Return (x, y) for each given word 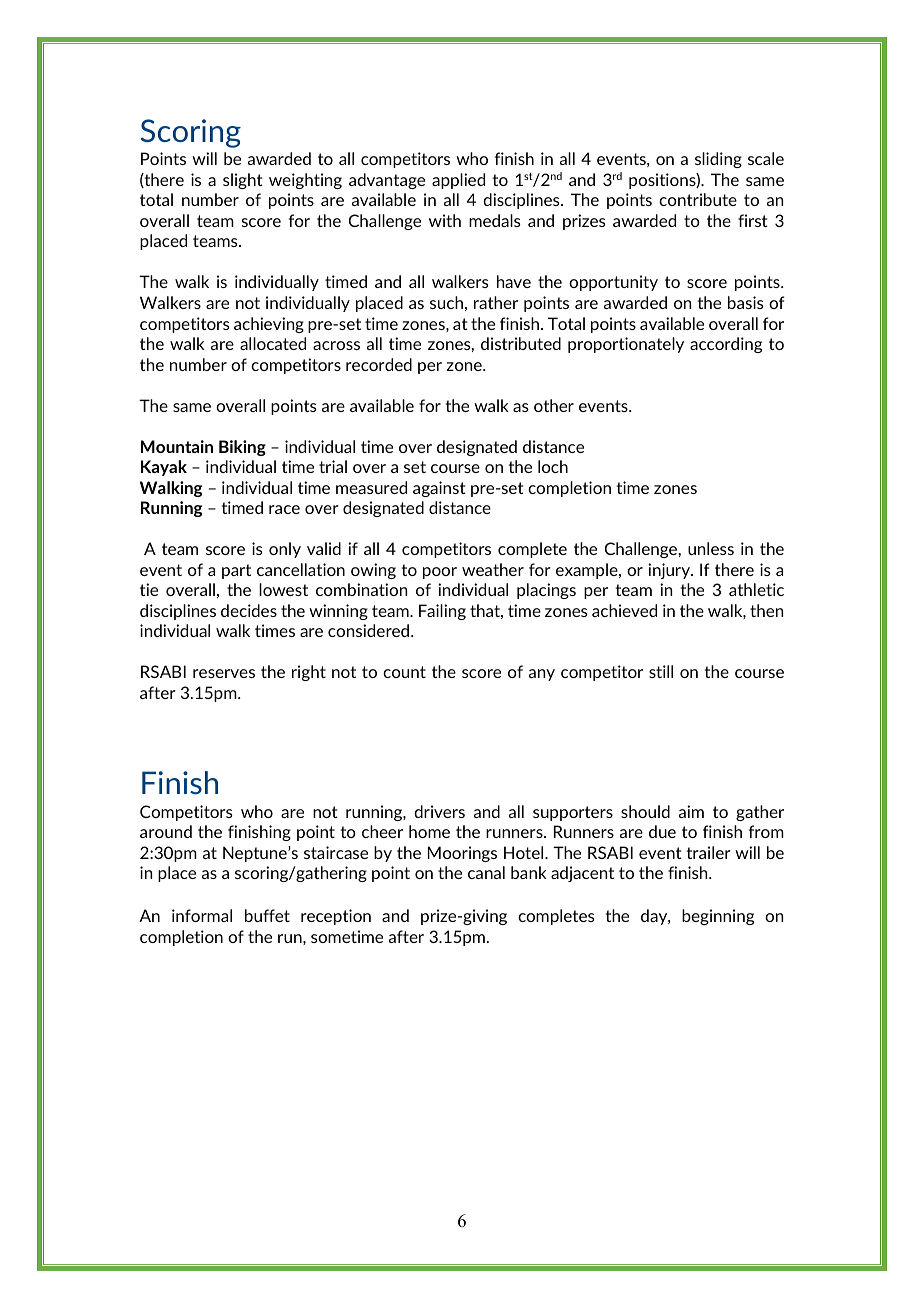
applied (458, 181)
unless (711, 548)
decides (249, 610)
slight (243, 181)
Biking (242, 448)
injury (670, 571)
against (439, 489)
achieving (269, 325)
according (726, 345)
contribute (698, 199)
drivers (439, 811)
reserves (224, 673)
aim (691, 811)
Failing (442, 612)
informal (202, 915)
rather (496, 302)
